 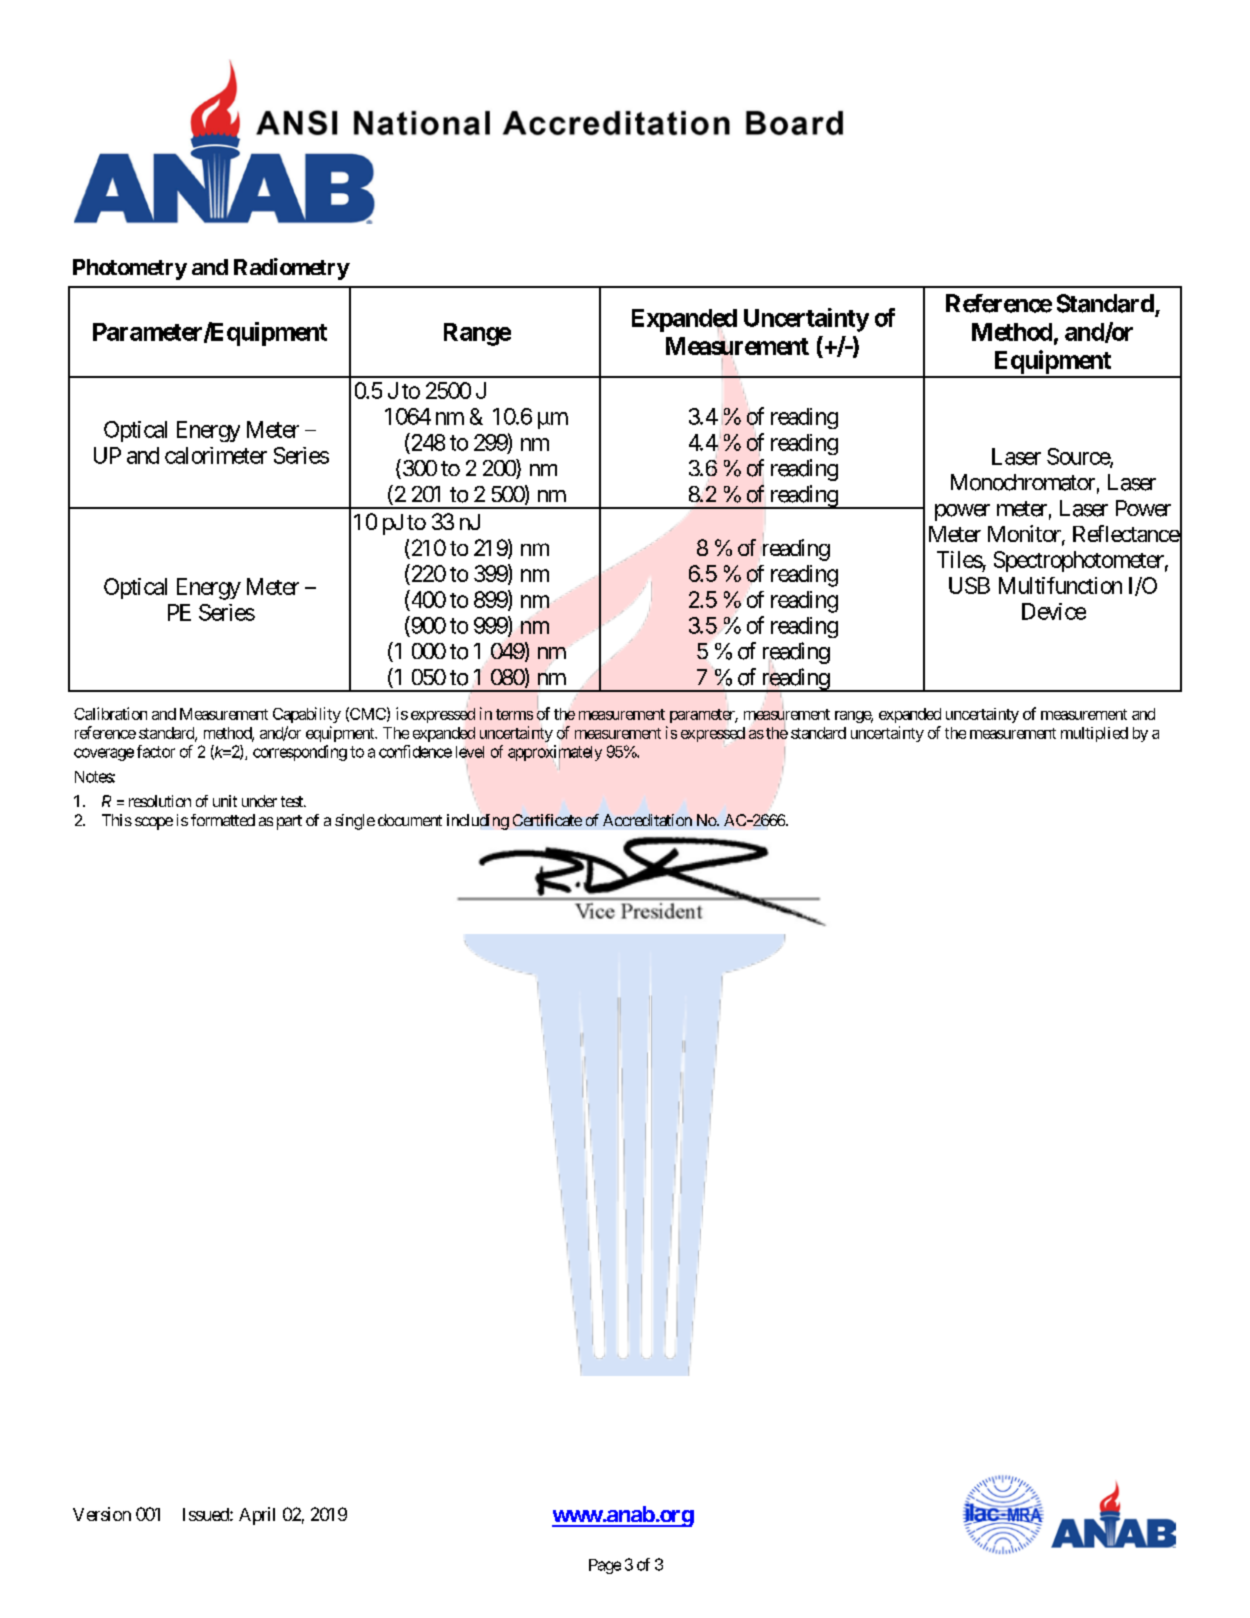 I want to click on Photometry, so click(x=130, y=269).
